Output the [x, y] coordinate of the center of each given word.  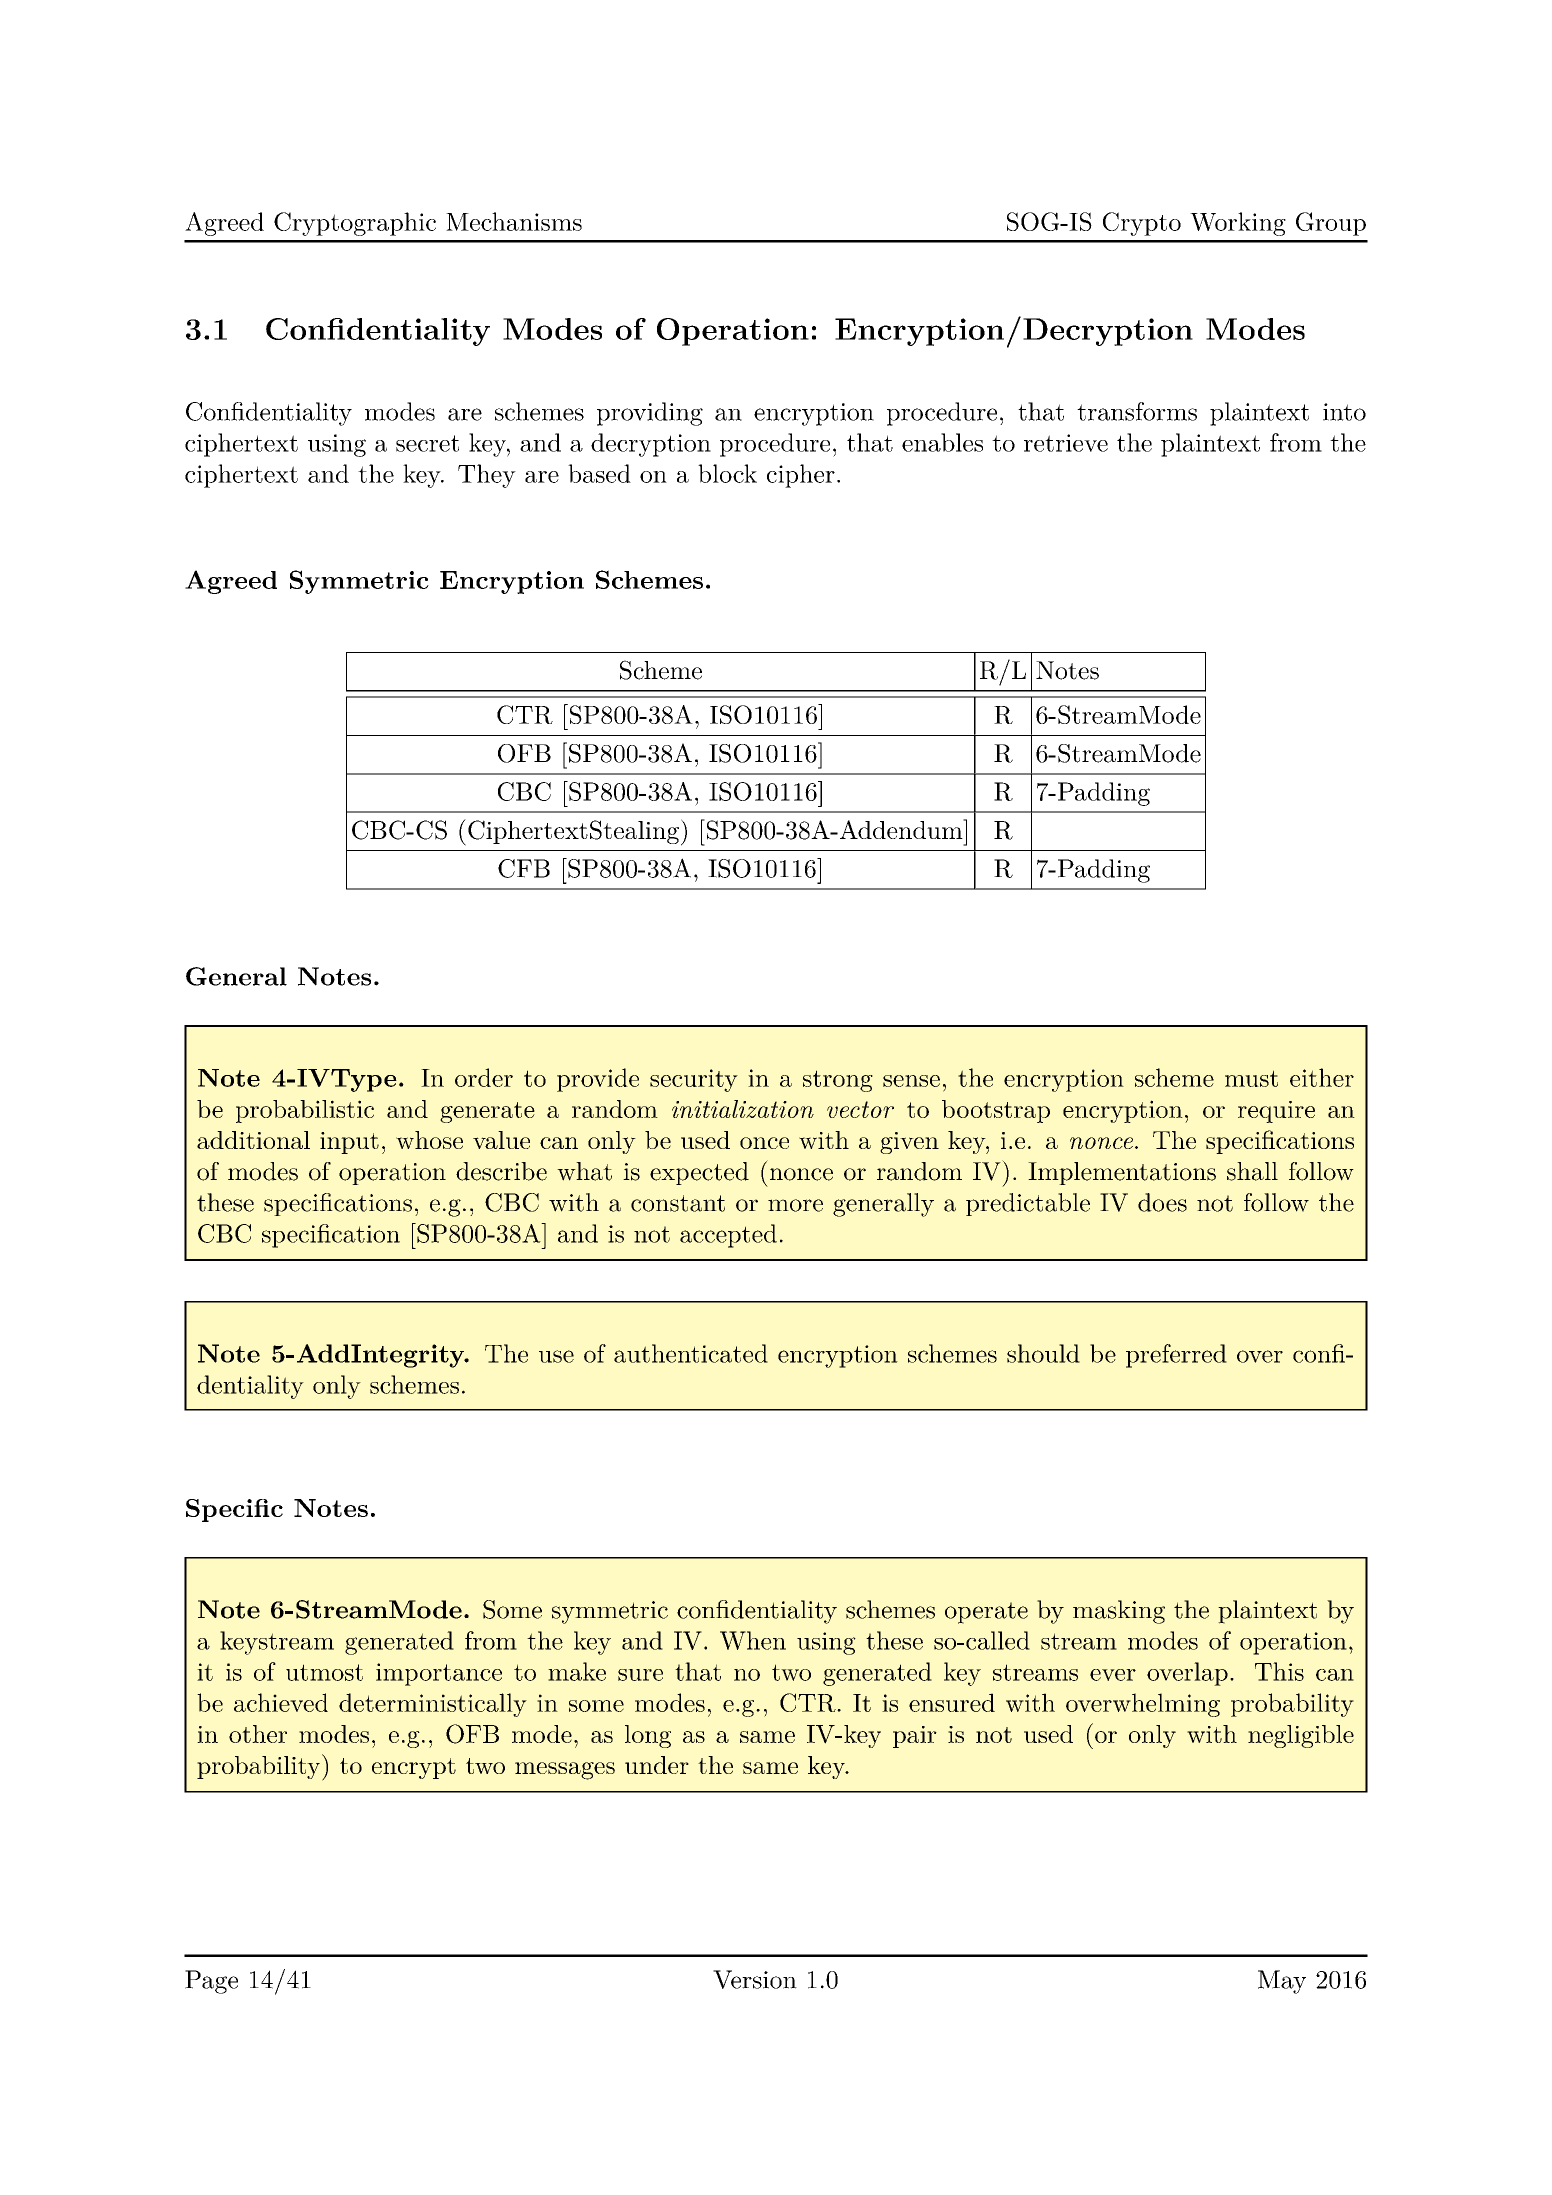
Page [211, 1982]
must [1251, 1078]
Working [1238, 224]
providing [650, 414]
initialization [743, 1109]
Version [755, 1979]
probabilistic [305, 1111]
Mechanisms [514, 221]
